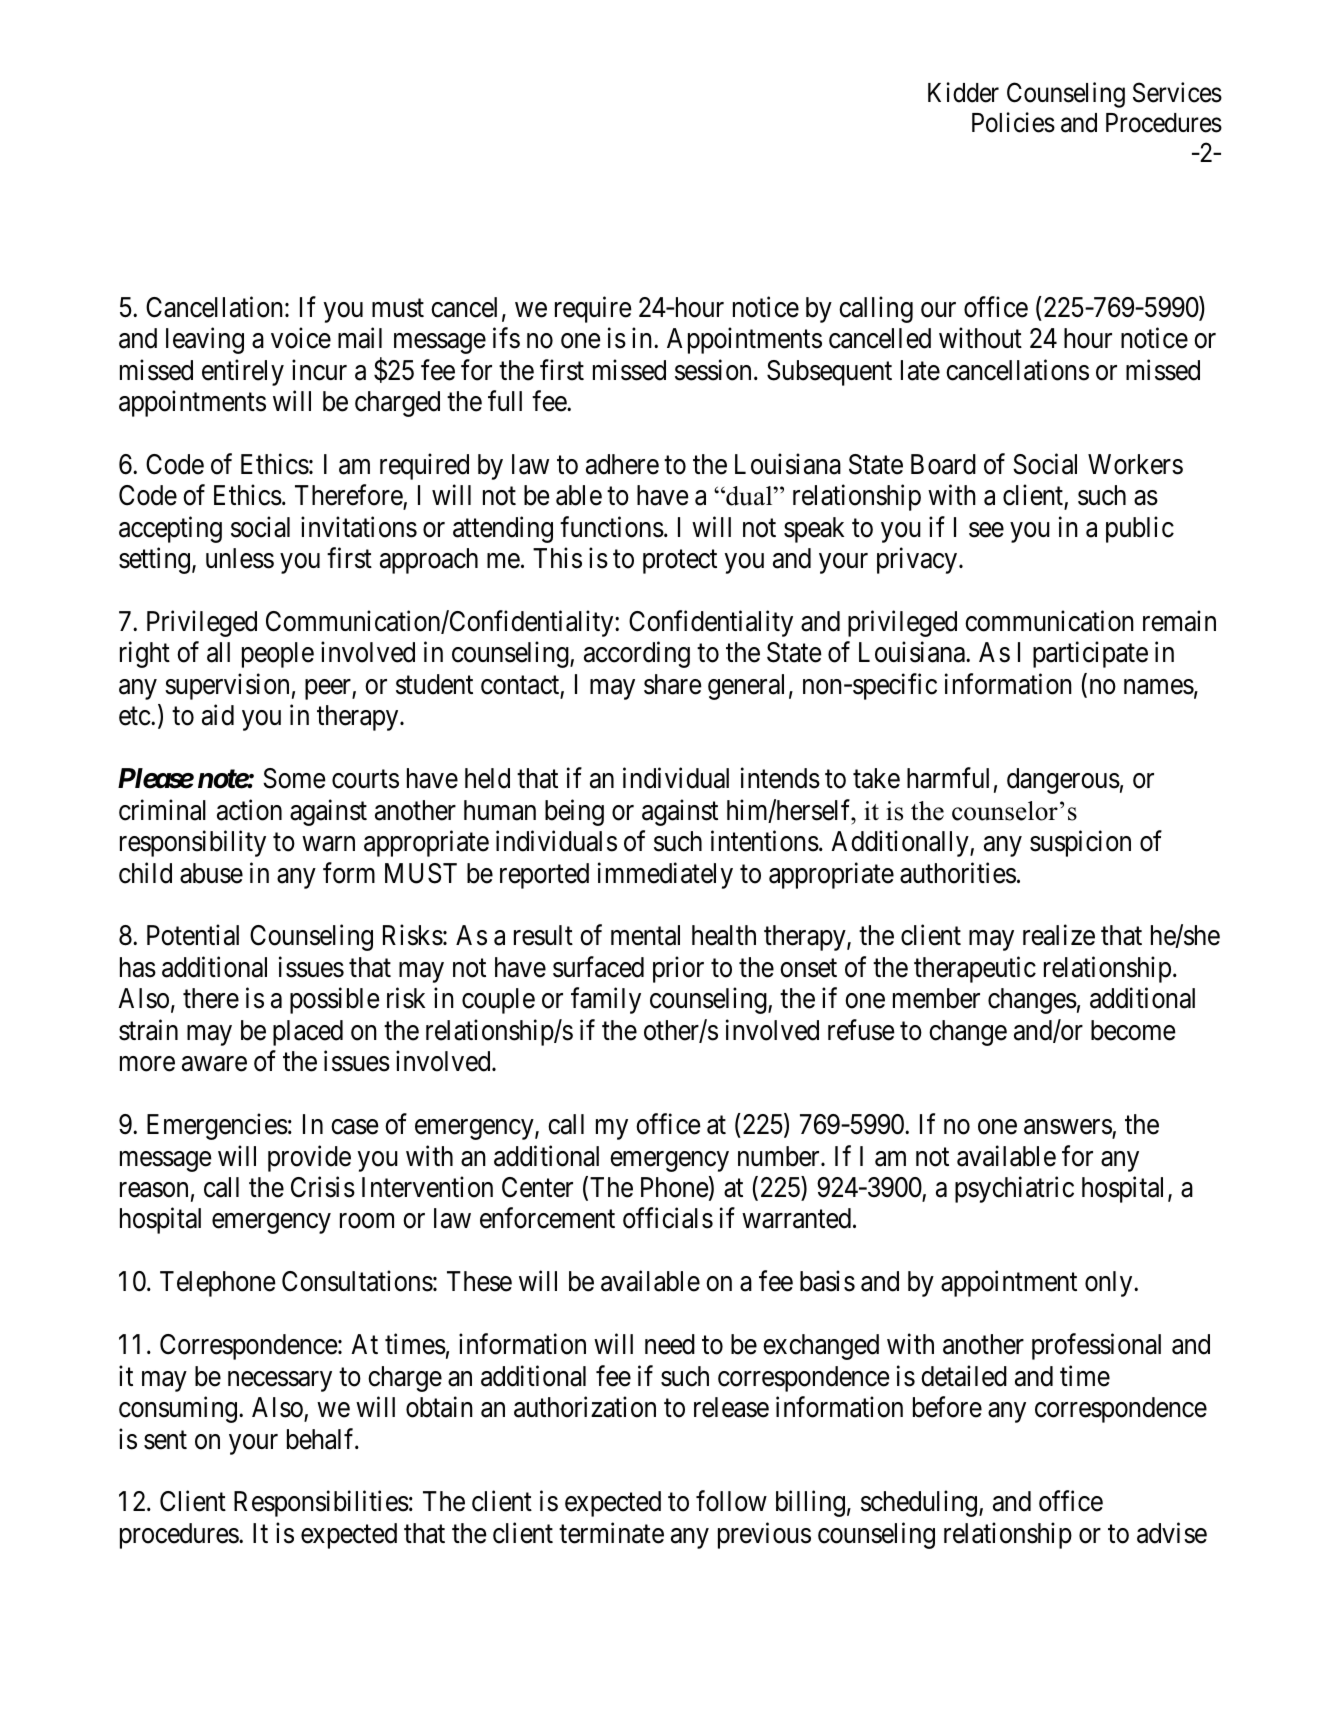  Describe the element at coordinates (301, 338) in the page. I see `voice` at that location.
